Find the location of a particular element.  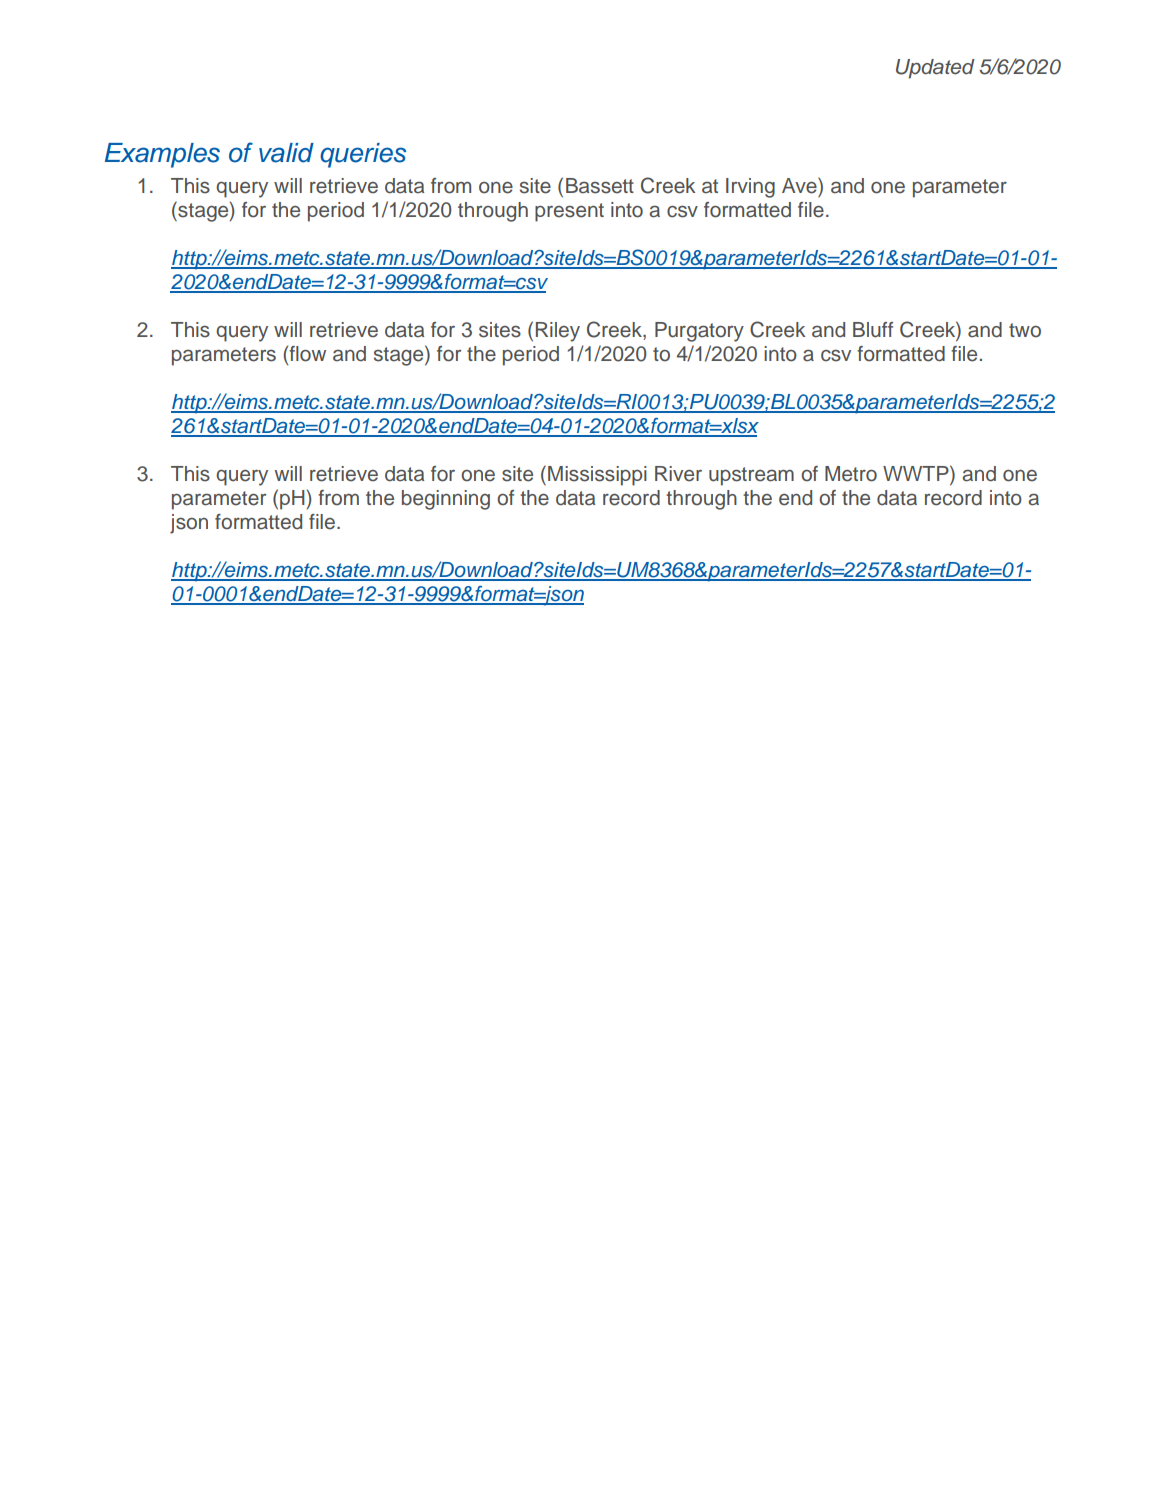

Purgatory is located at coordinates (699, 332).
